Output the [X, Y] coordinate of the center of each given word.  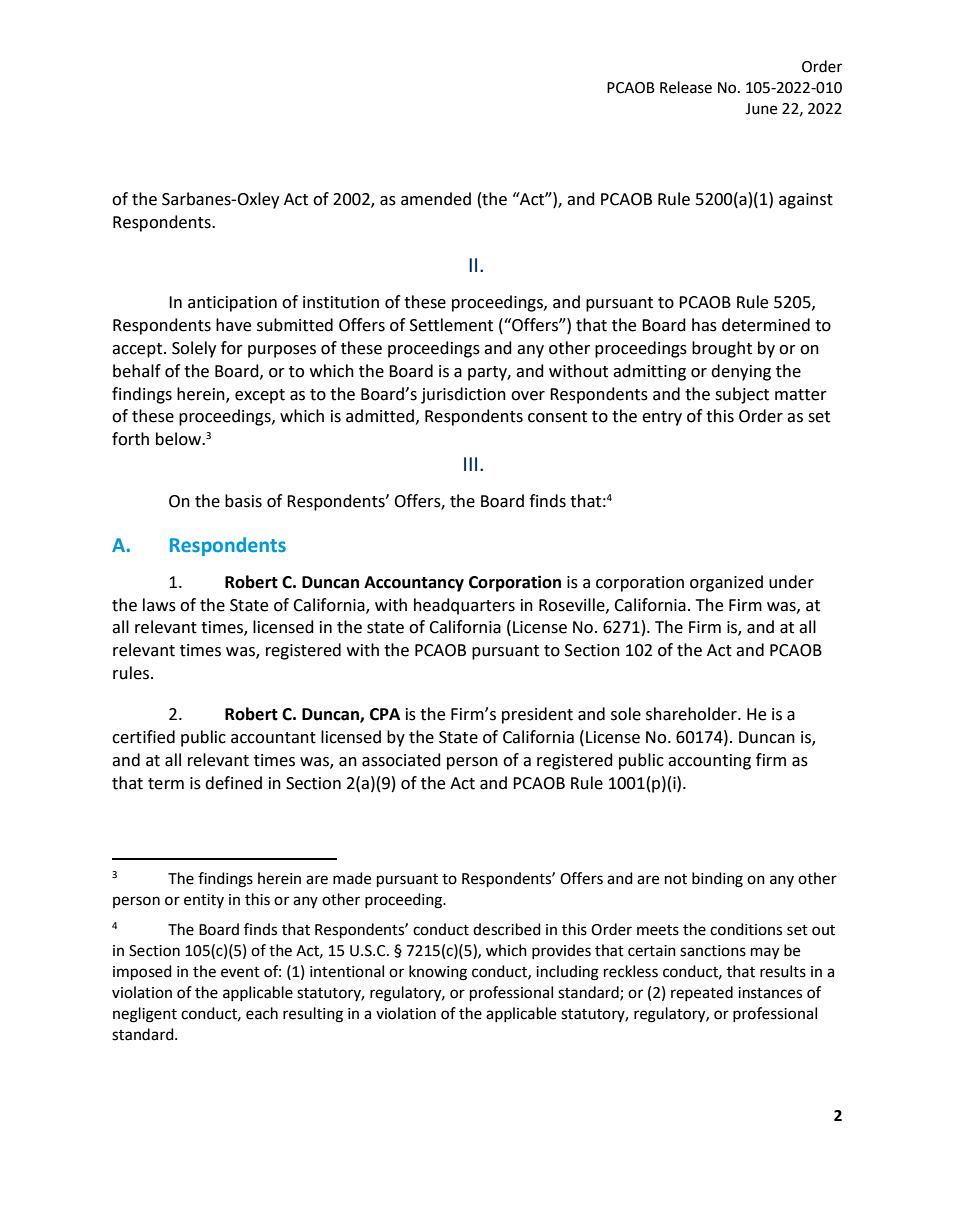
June [761, 109]
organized [726, 583]
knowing [438, 973]
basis [243, 501]
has [704, 325]
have [233, 325]
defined [233, 783]
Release [686, 87]
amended [436, 199]
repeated [702, 993]
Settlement [451, 325]
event [240, 972]
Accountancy [414, 584]
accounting [709, 762]
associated [401, 760]
